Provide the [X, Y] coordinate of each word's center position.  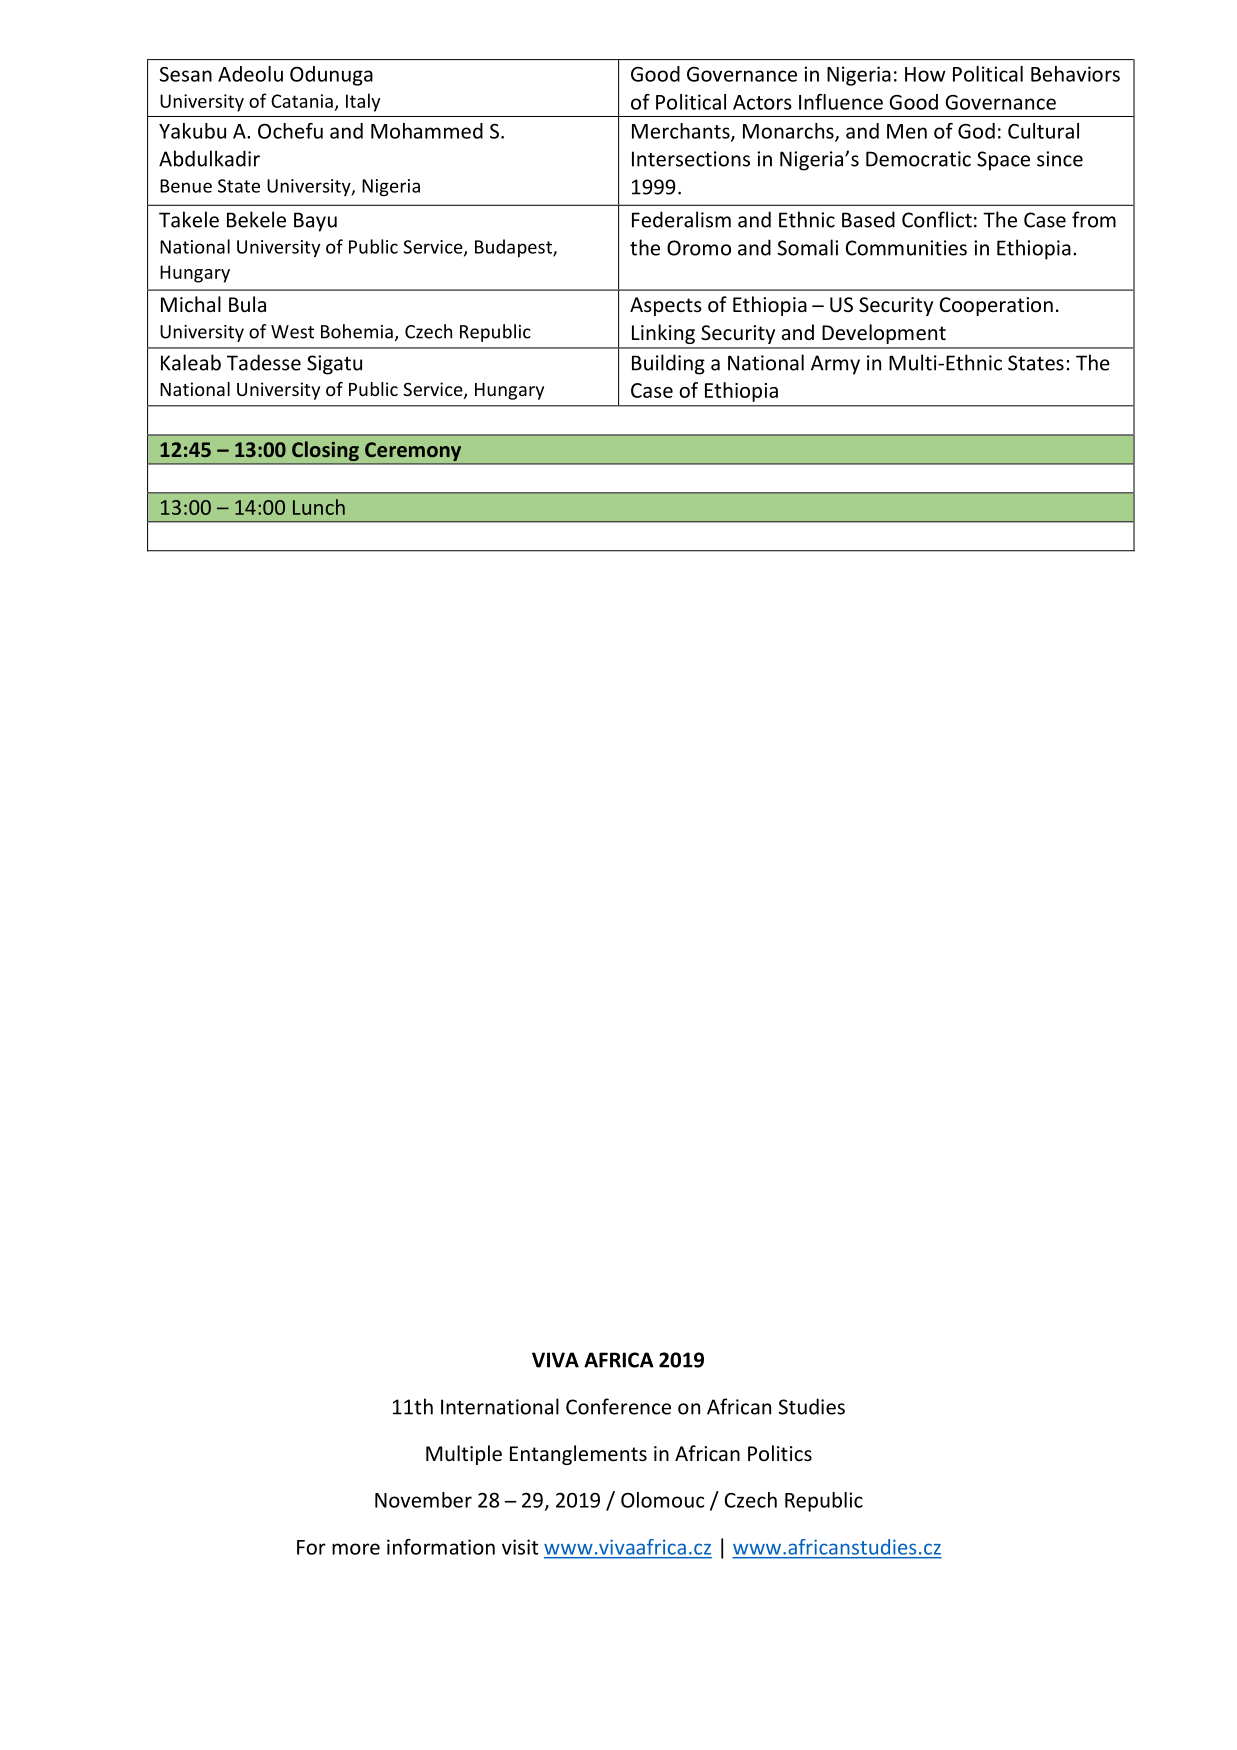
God [976, 131]
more [356, 1549]
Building [668, 364]
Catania [302, 101]
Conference [618, 1406]
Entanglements [578, 1455]
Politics [780, 1453]
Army [835, 365]
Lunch [319, 507]
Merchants [682, 132]
